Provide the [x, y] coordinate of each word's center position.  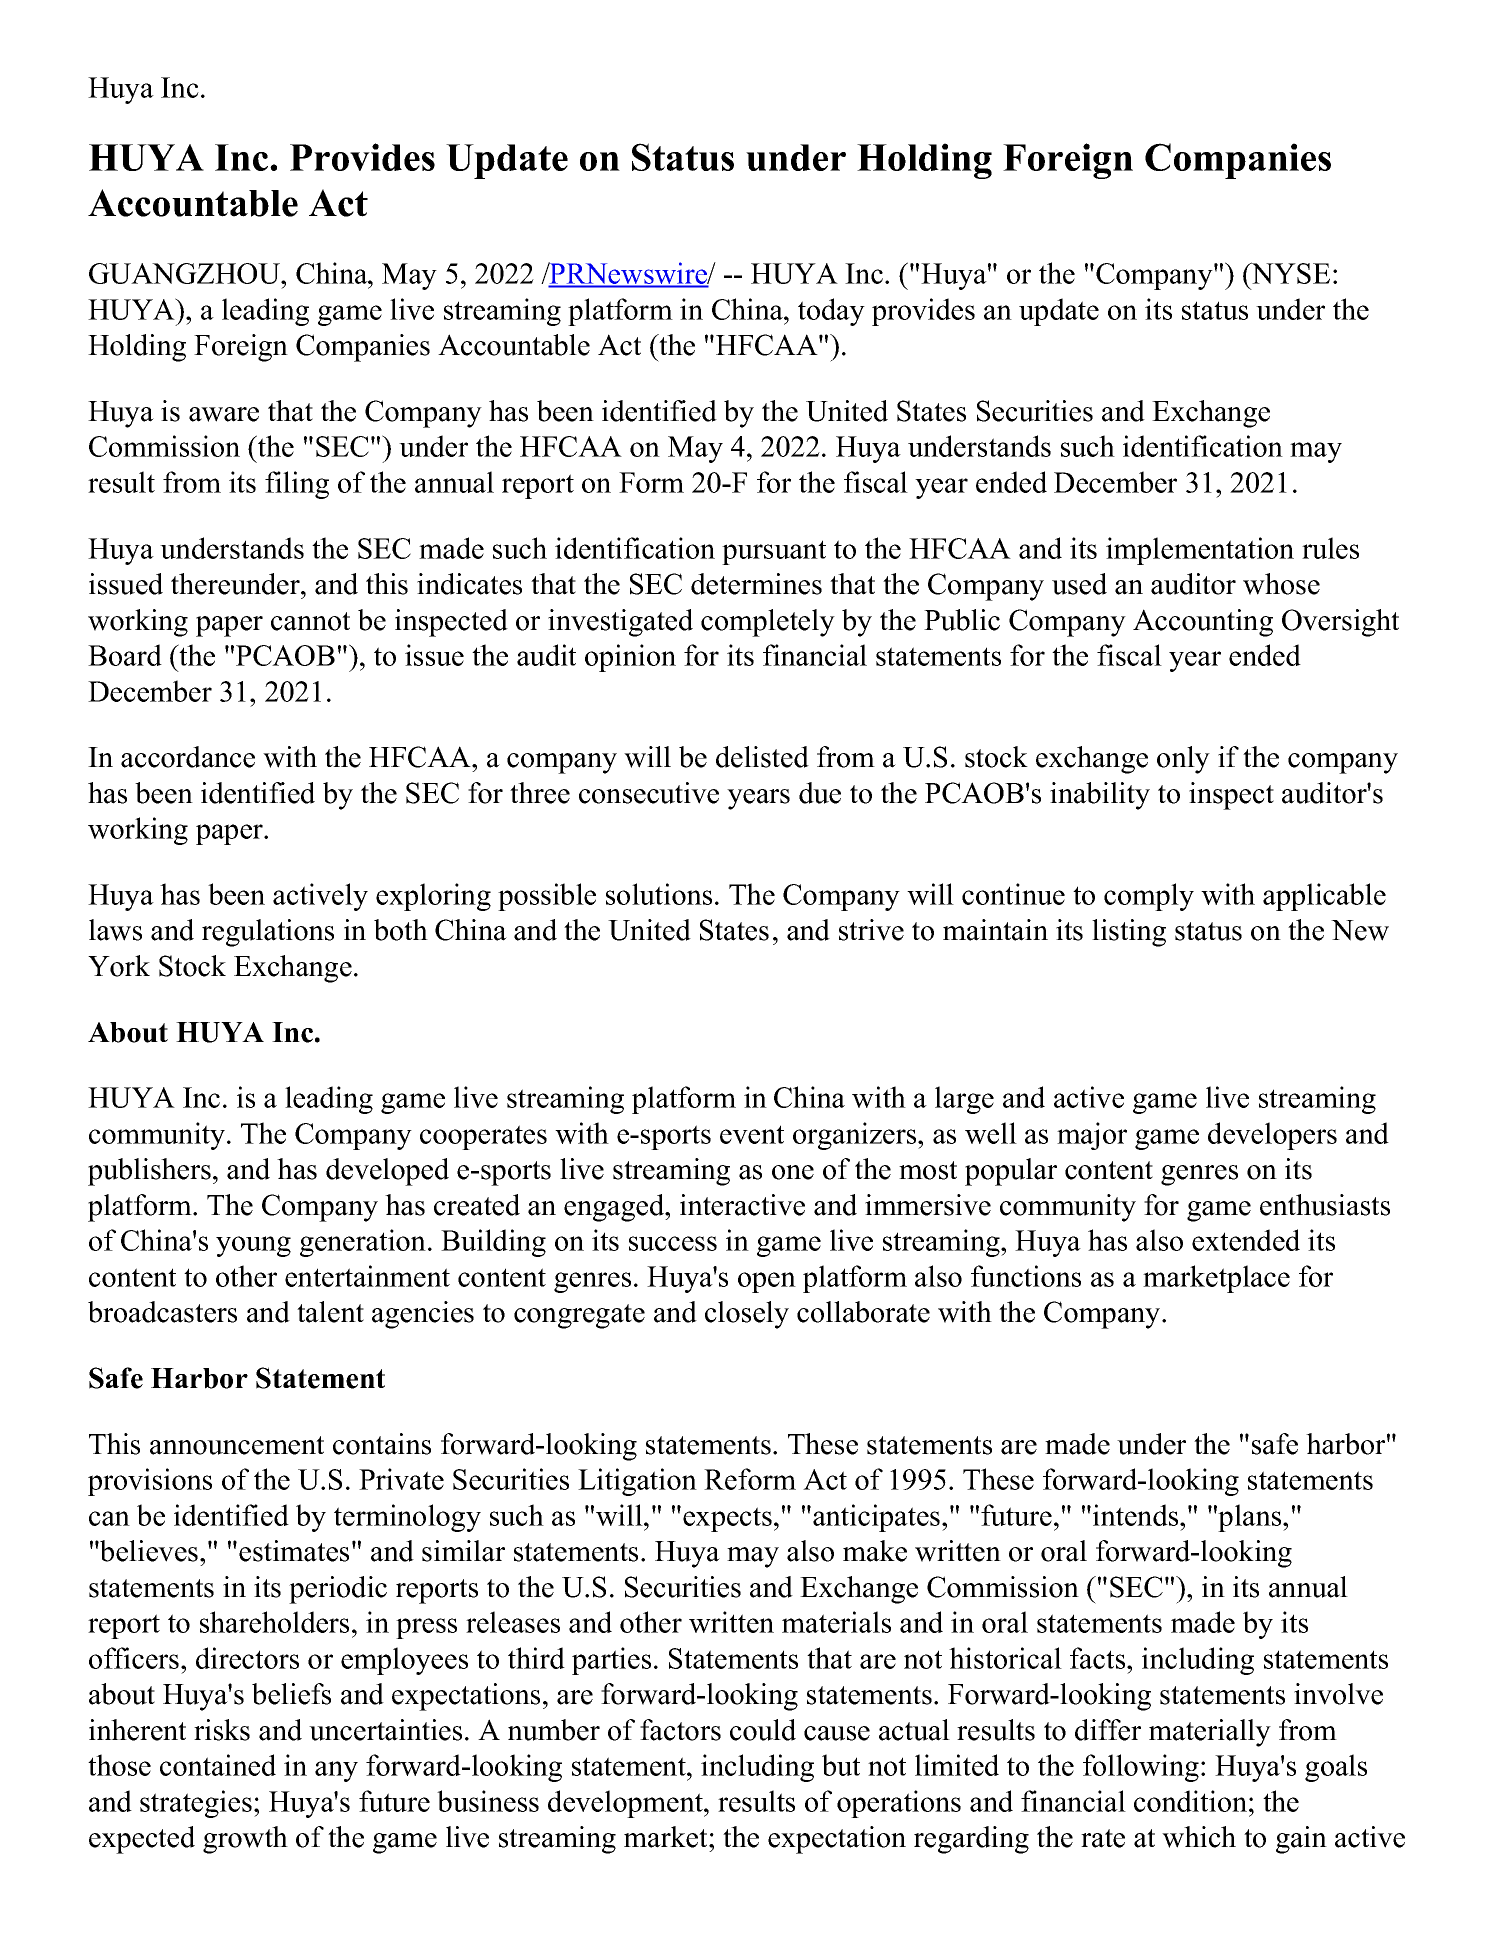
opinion [630, 658]
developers [1272, 1136]
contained [218, 1765]
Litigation [637, 1482]
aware [224, 414]
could [763, 1730]
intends [1137, 1515]
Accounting [1203, 623]
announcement [237, 1445]
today [831, 312]
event [752, 1134]
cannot [310, 621]
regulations [268, 933]
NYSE [1290, 273]
